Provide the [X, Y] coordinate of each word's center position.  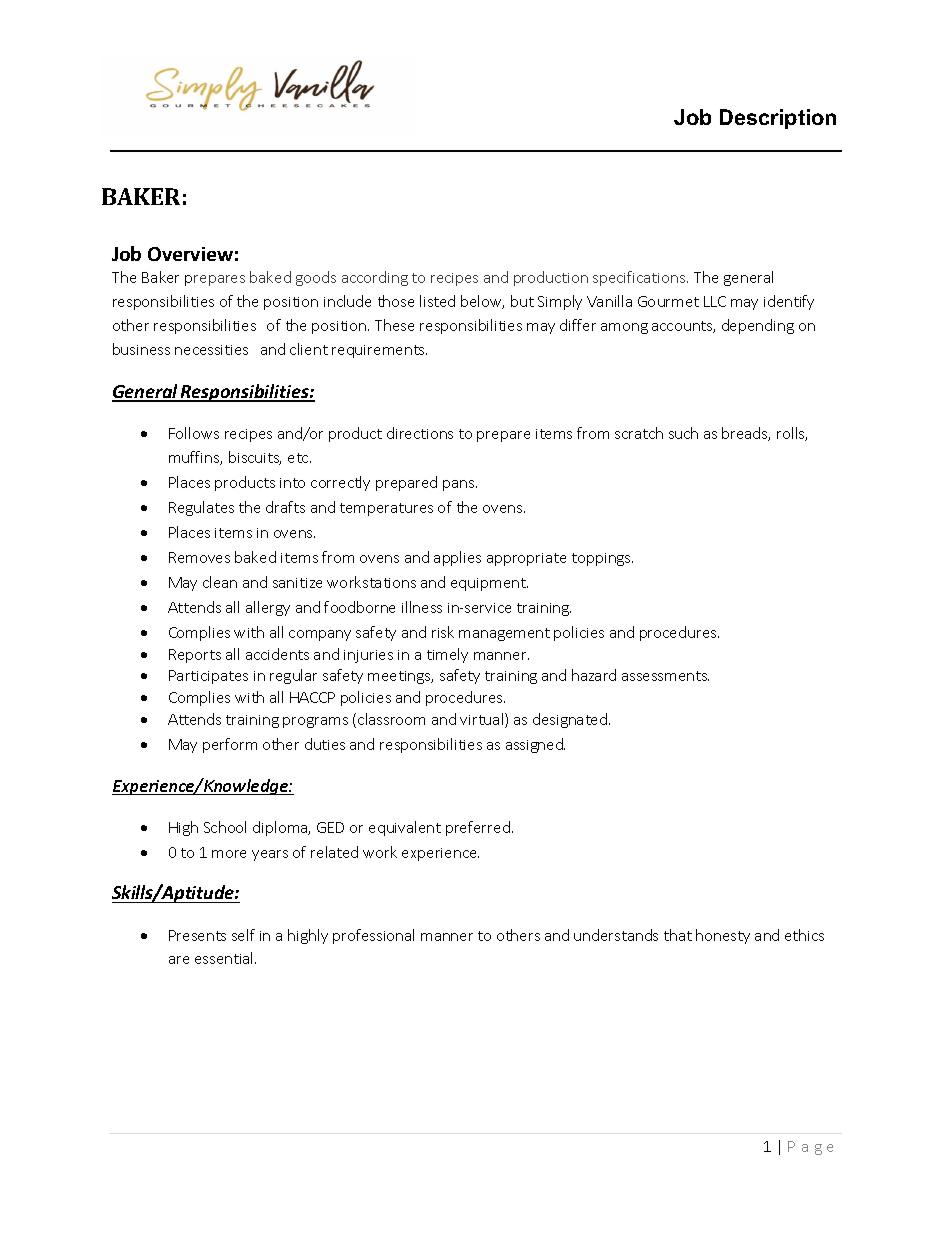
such [683, 433]
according [375, 278]
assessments [665, 676]
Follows [194, 433]
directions [420, 433]
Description [778, 119]
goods [316, 278]
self [243, 935]
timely [447, 655]
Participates [208, 677]
